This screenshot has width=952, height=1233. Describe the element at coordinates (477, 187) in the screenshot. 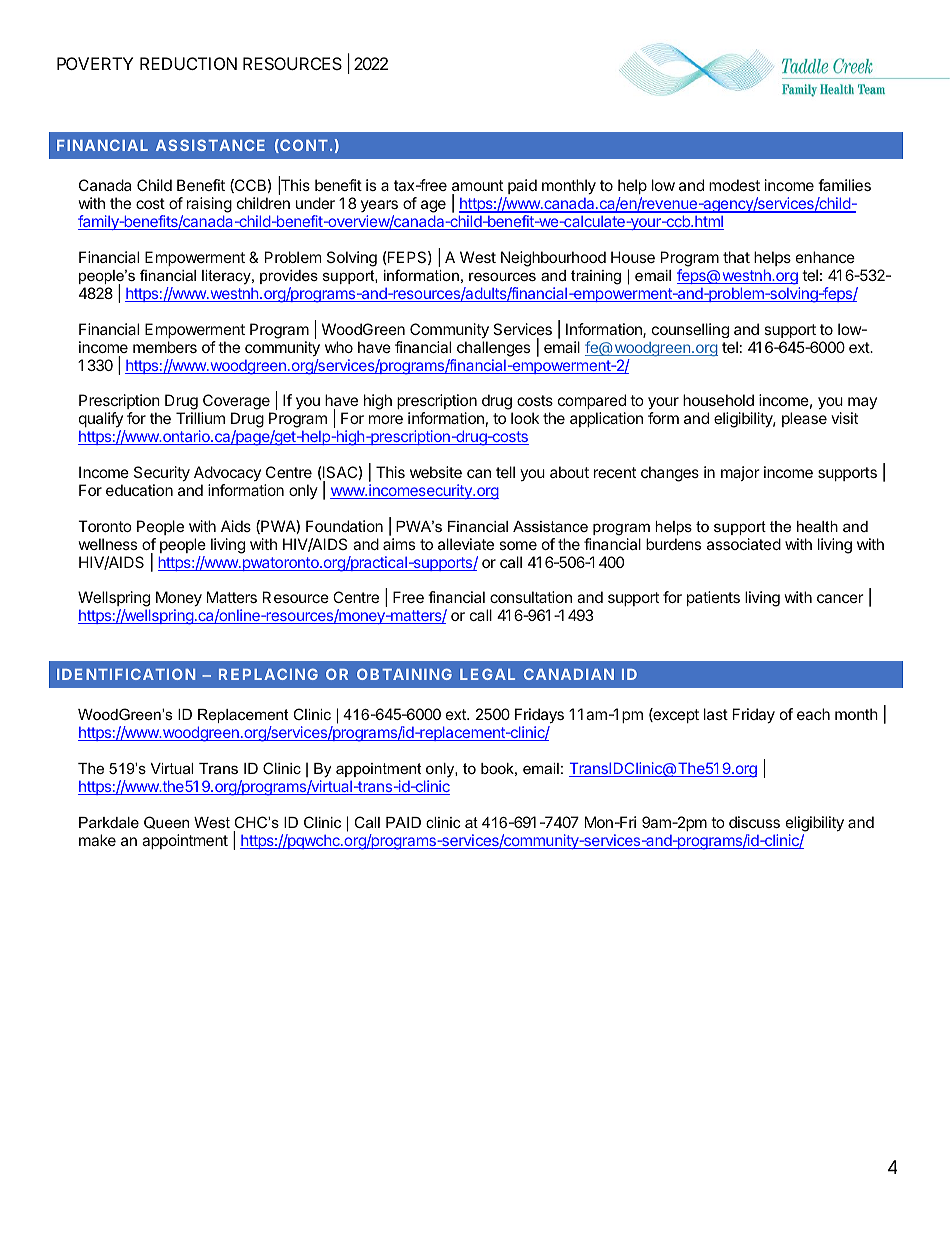

I see `amount` at that location.
